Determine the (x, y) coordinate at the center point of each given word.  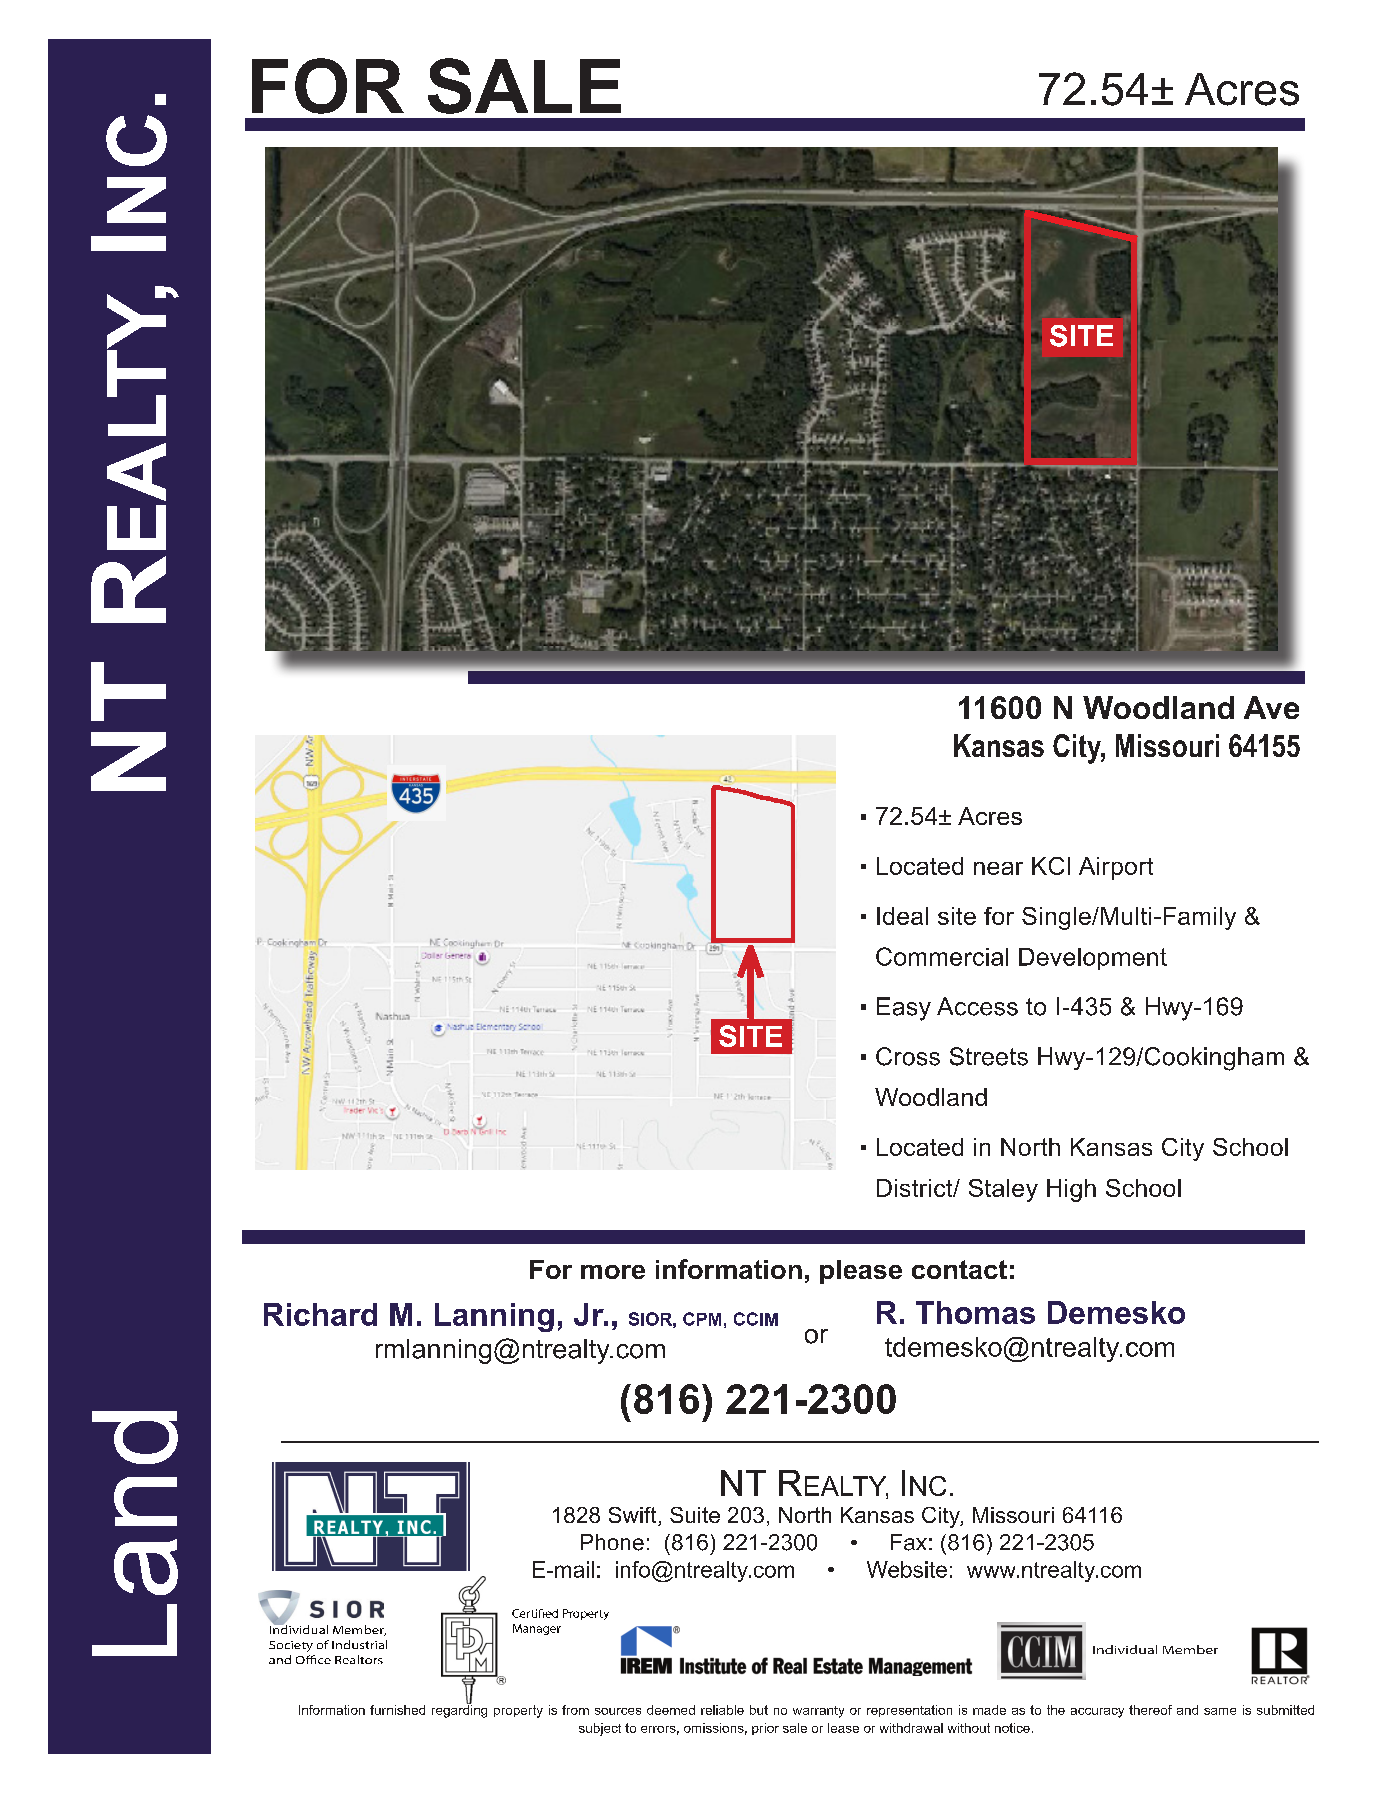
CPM (702, 1319)
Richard (320, 1314)
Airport (1116, 868)
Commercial (942, 956)
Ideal (902, 916)
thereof (1150, 1710)
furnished (397, 1710)
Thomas (975, 1312)
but (759, 1710)
